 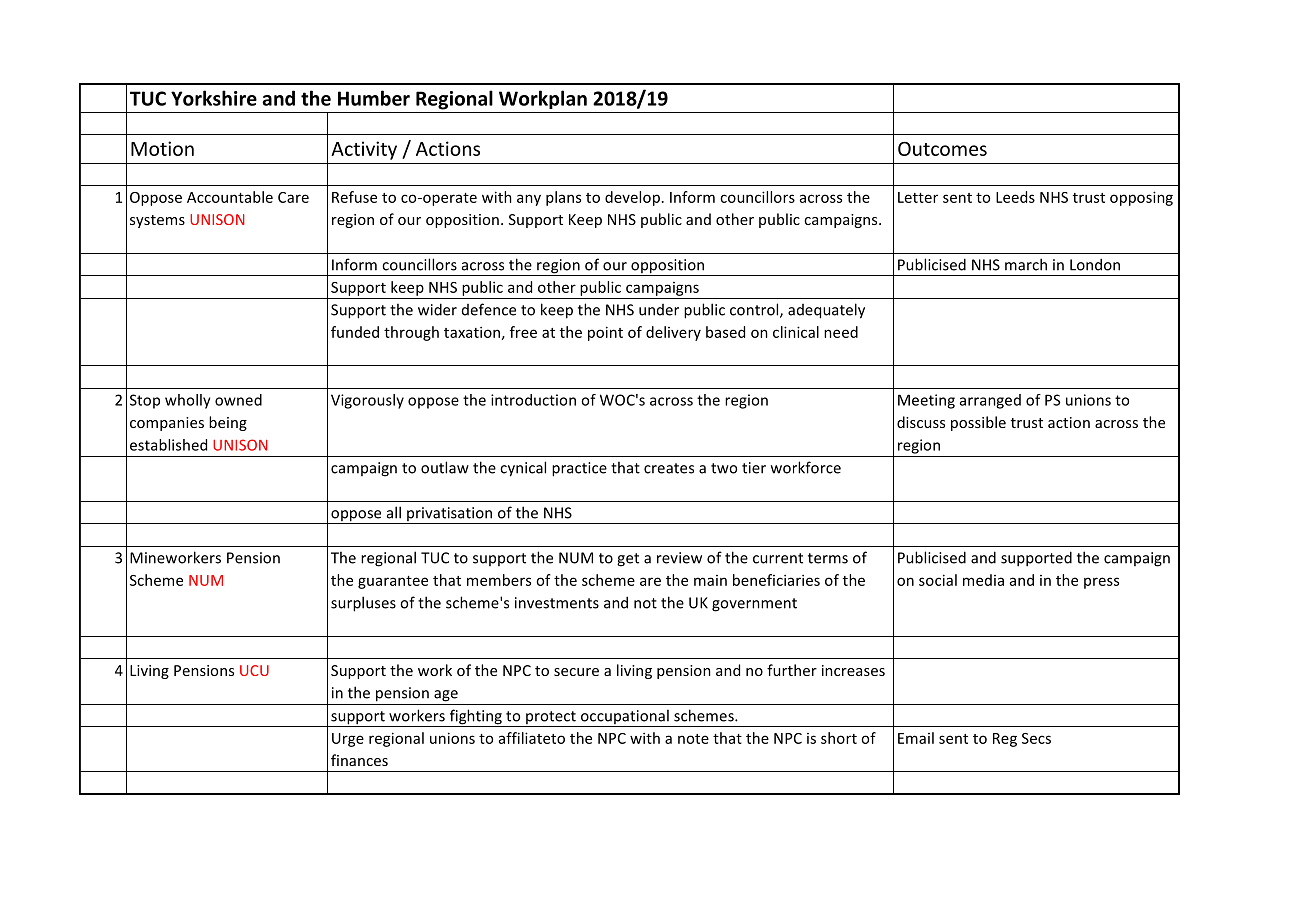 I want to click on media, so click(x=983, y=580).
